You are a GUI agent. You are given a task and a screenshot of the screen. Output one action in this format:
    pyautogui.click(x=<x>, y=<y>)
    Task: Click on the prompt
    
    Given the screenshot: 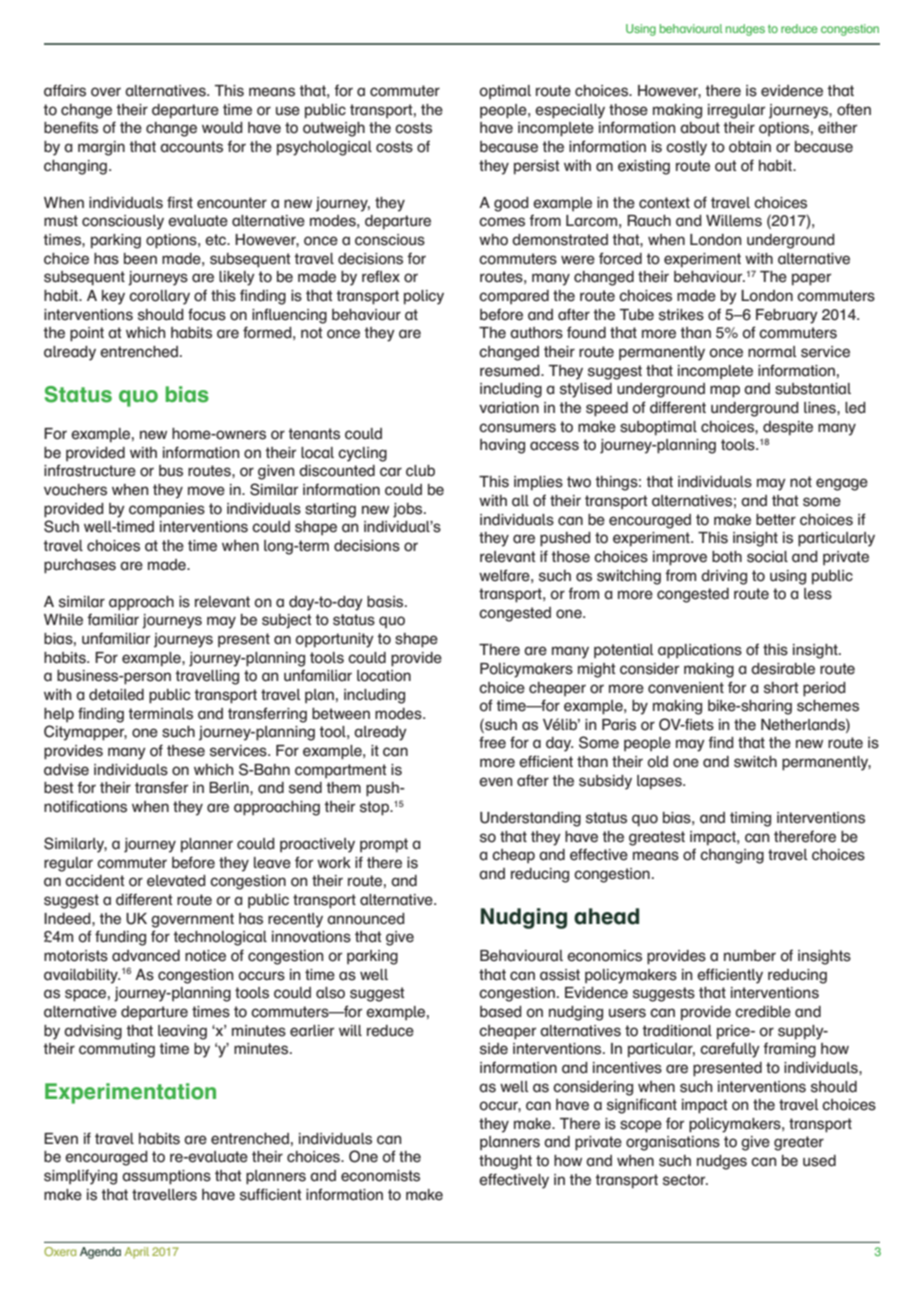 What is the action you would take?
    pyautogui.click(x=384, y=845)
